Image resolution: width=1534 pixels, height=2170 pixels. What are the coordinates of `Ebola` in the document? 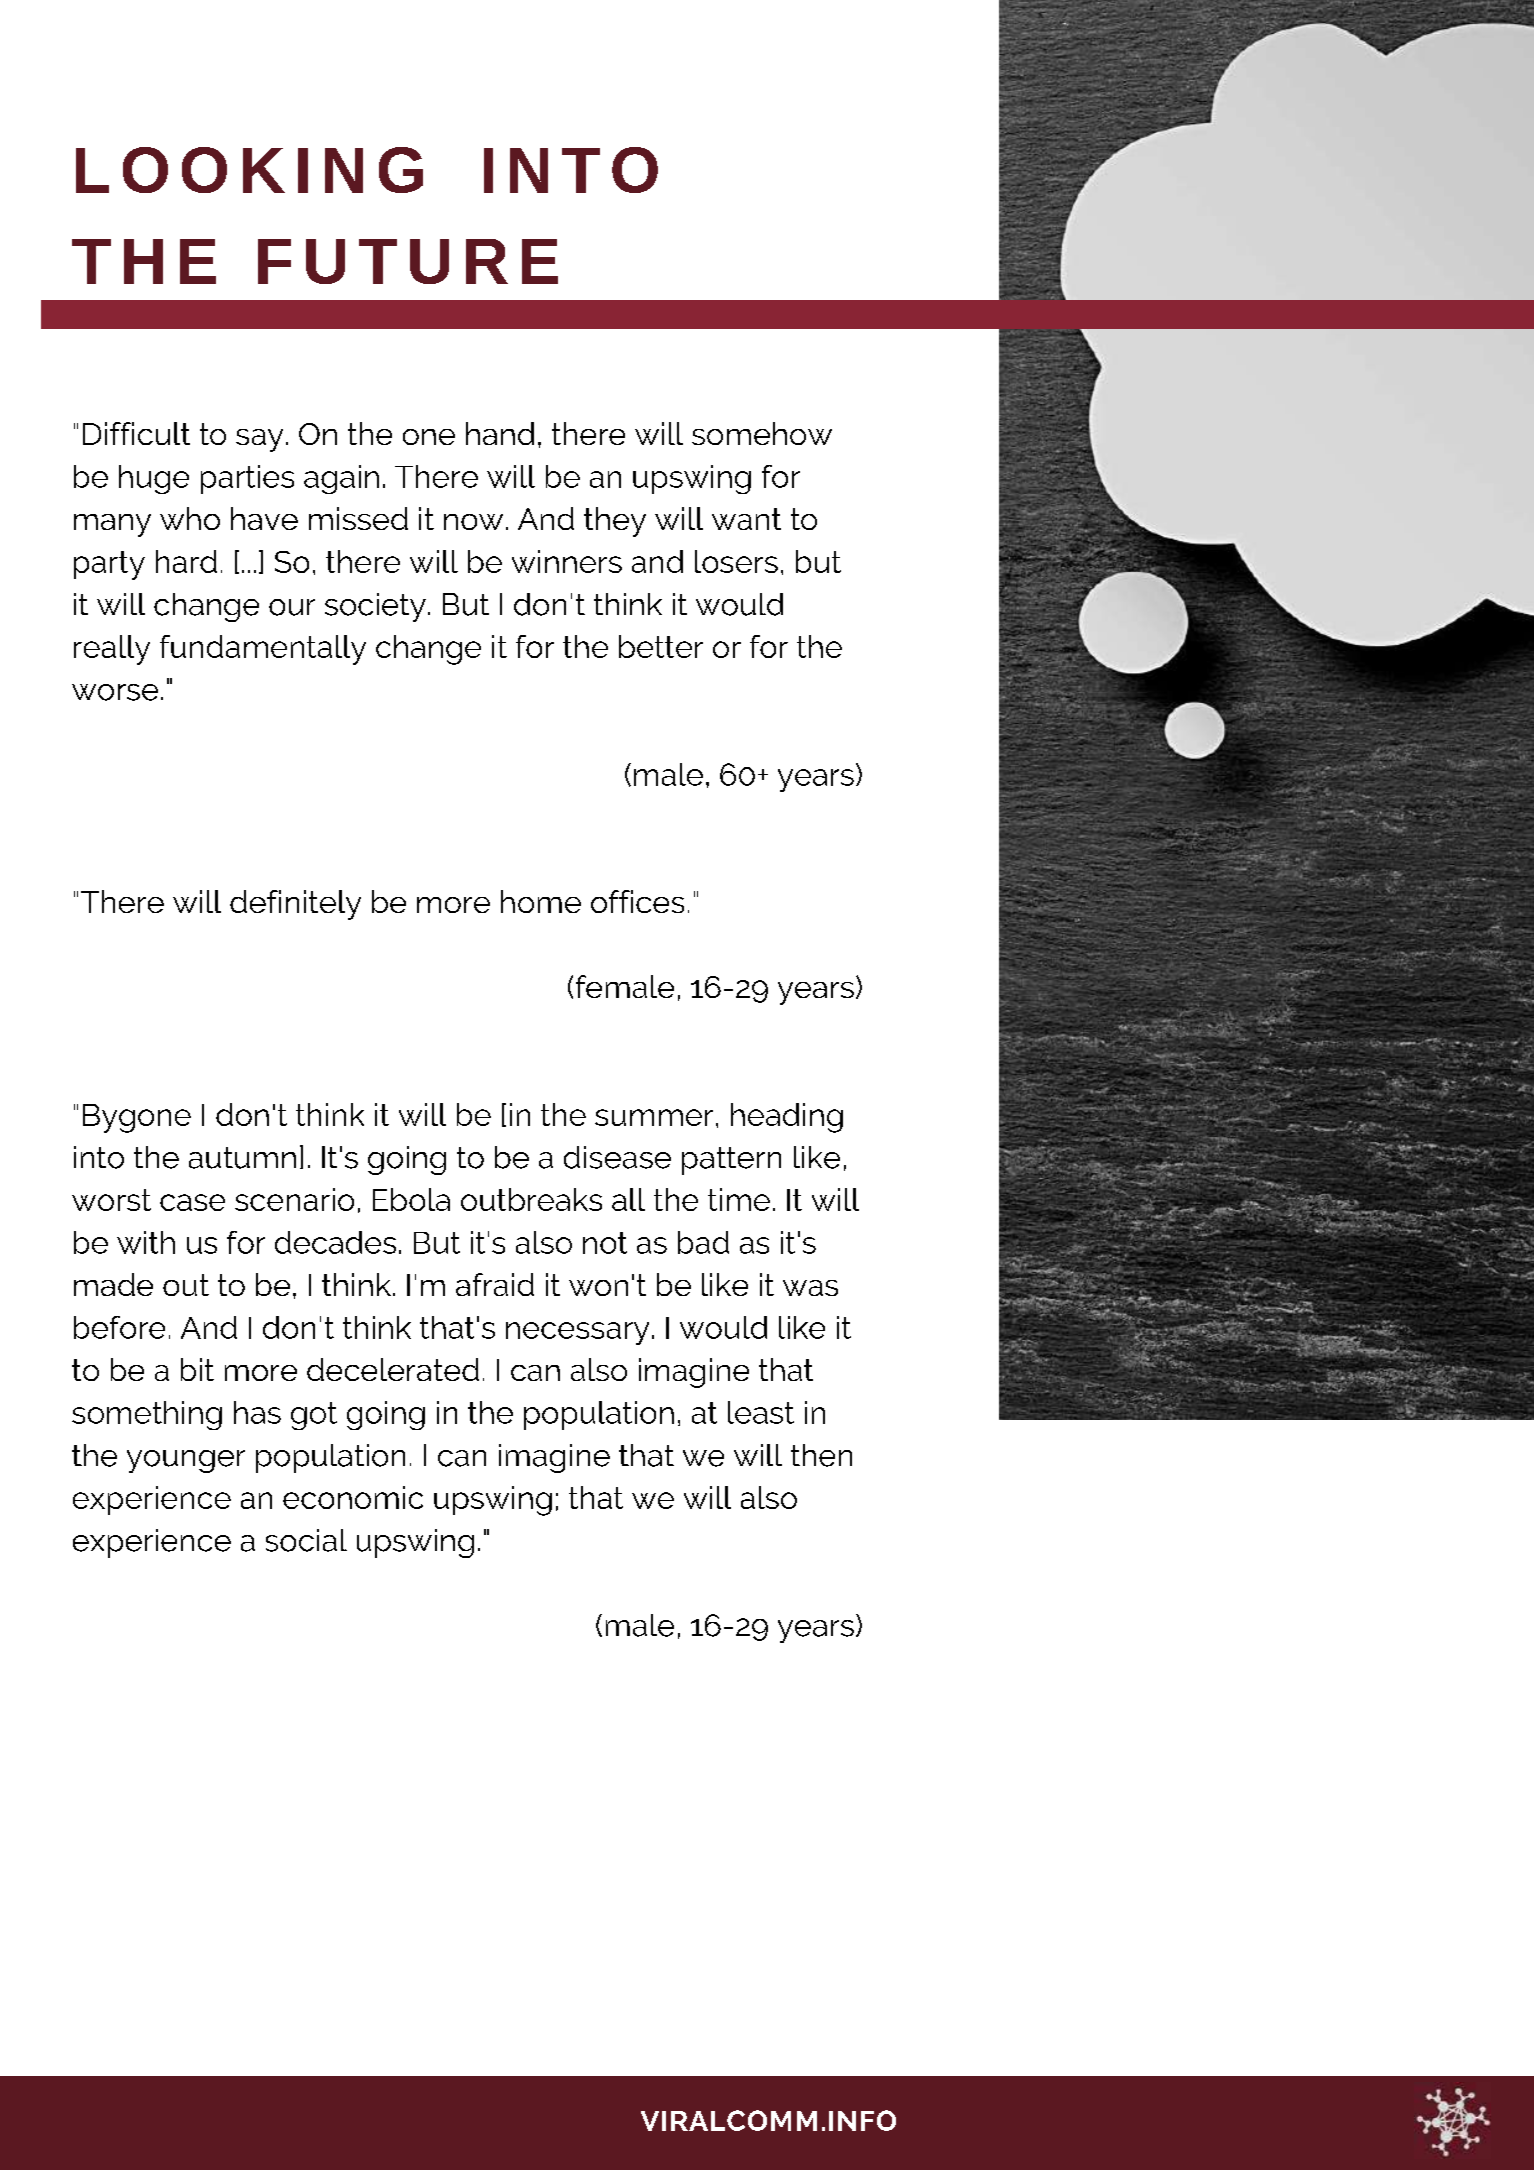 It's located at (411, 1199).
